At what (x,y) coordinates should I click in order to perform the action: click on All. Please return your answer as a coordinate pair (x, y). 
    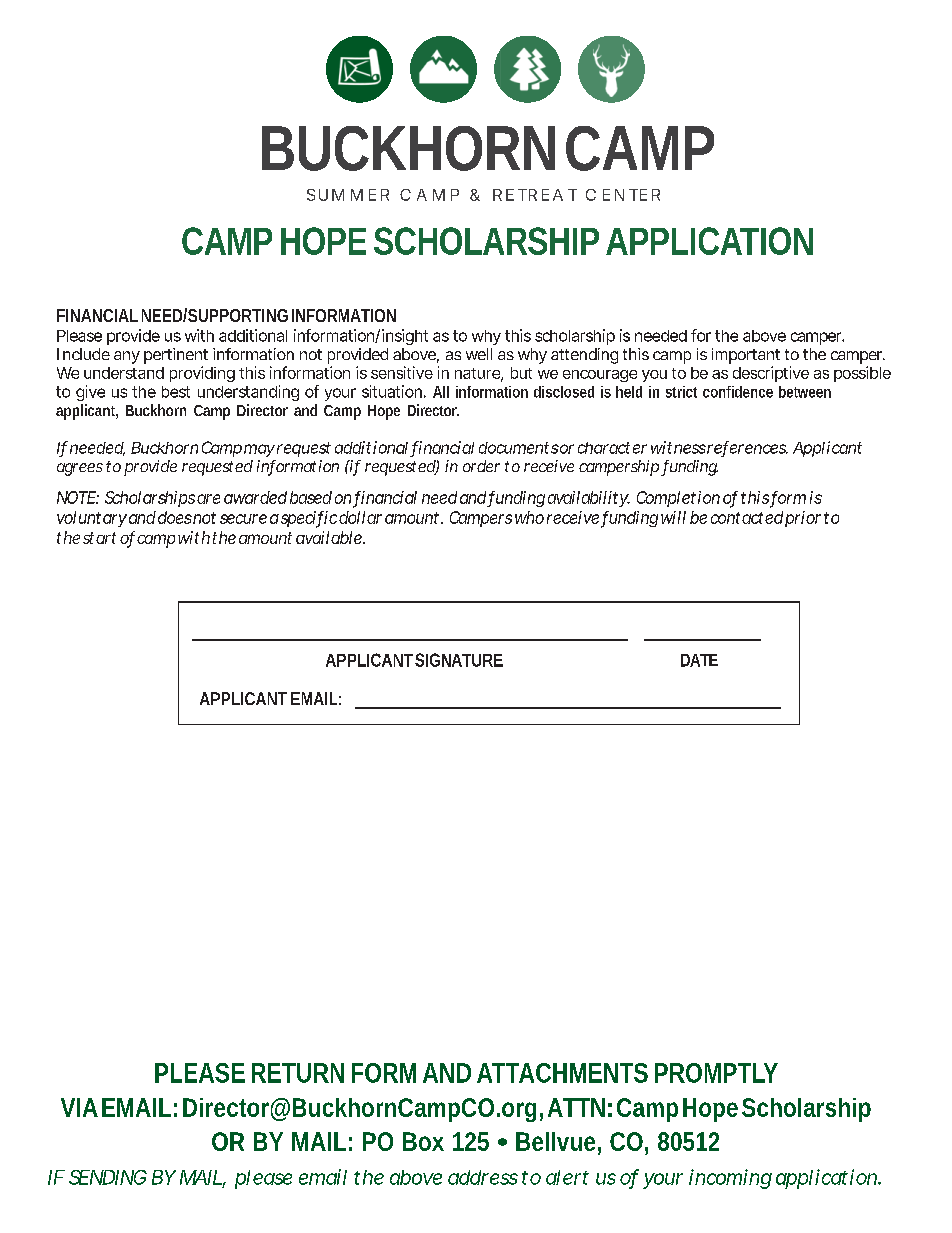
    Looking at the image, I should click on (441, 392).
